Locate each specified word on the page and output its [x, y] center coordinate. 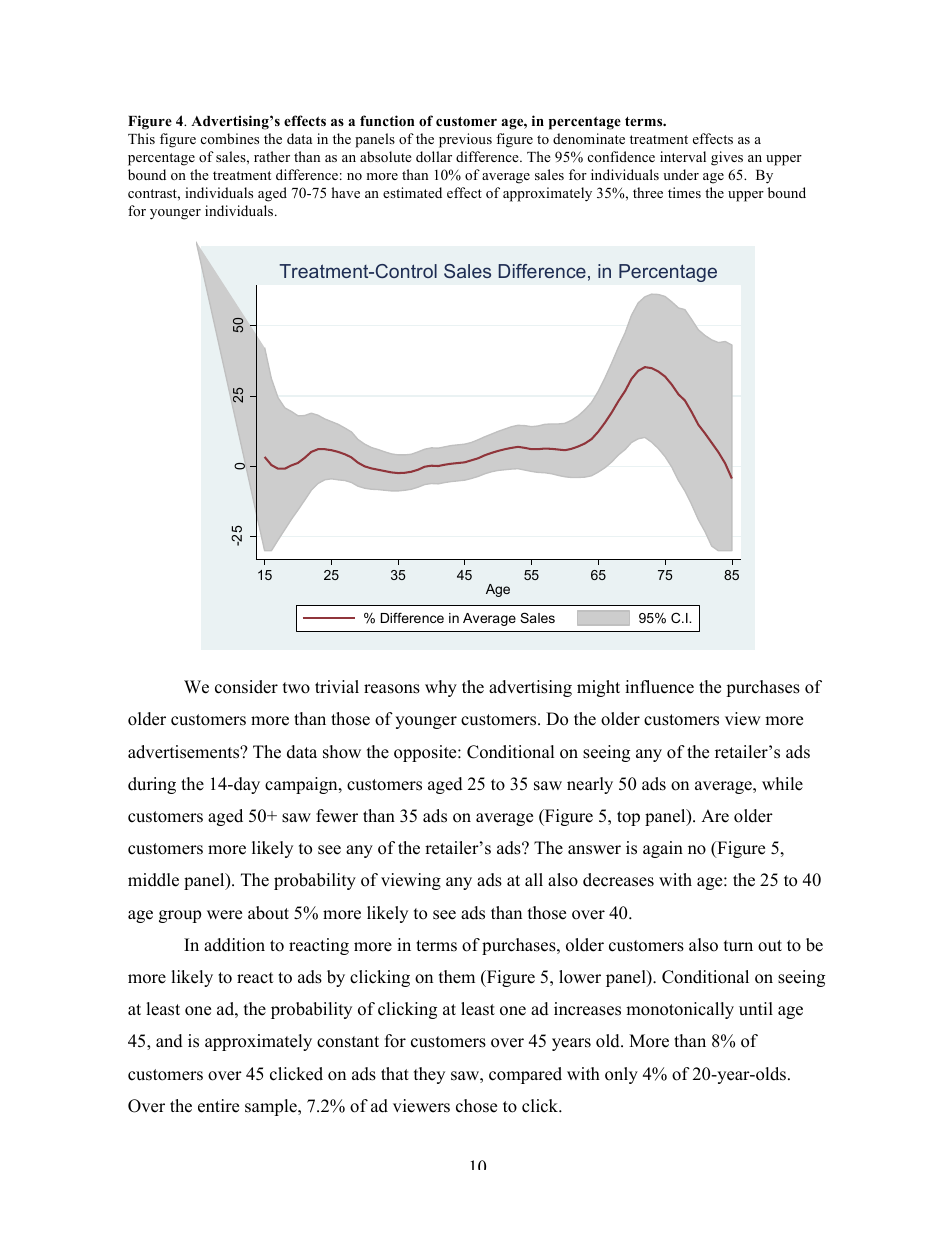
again [663, 849]
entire [218, 1106]
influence [659, 687]
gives [727, 158]
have [345, 192]
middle [153, 880]
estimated [412, 192]
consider [246, 687]
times [684, 192]
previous [465, 140]
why [441, 688]
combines [230, 138]
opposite [426, 753]
